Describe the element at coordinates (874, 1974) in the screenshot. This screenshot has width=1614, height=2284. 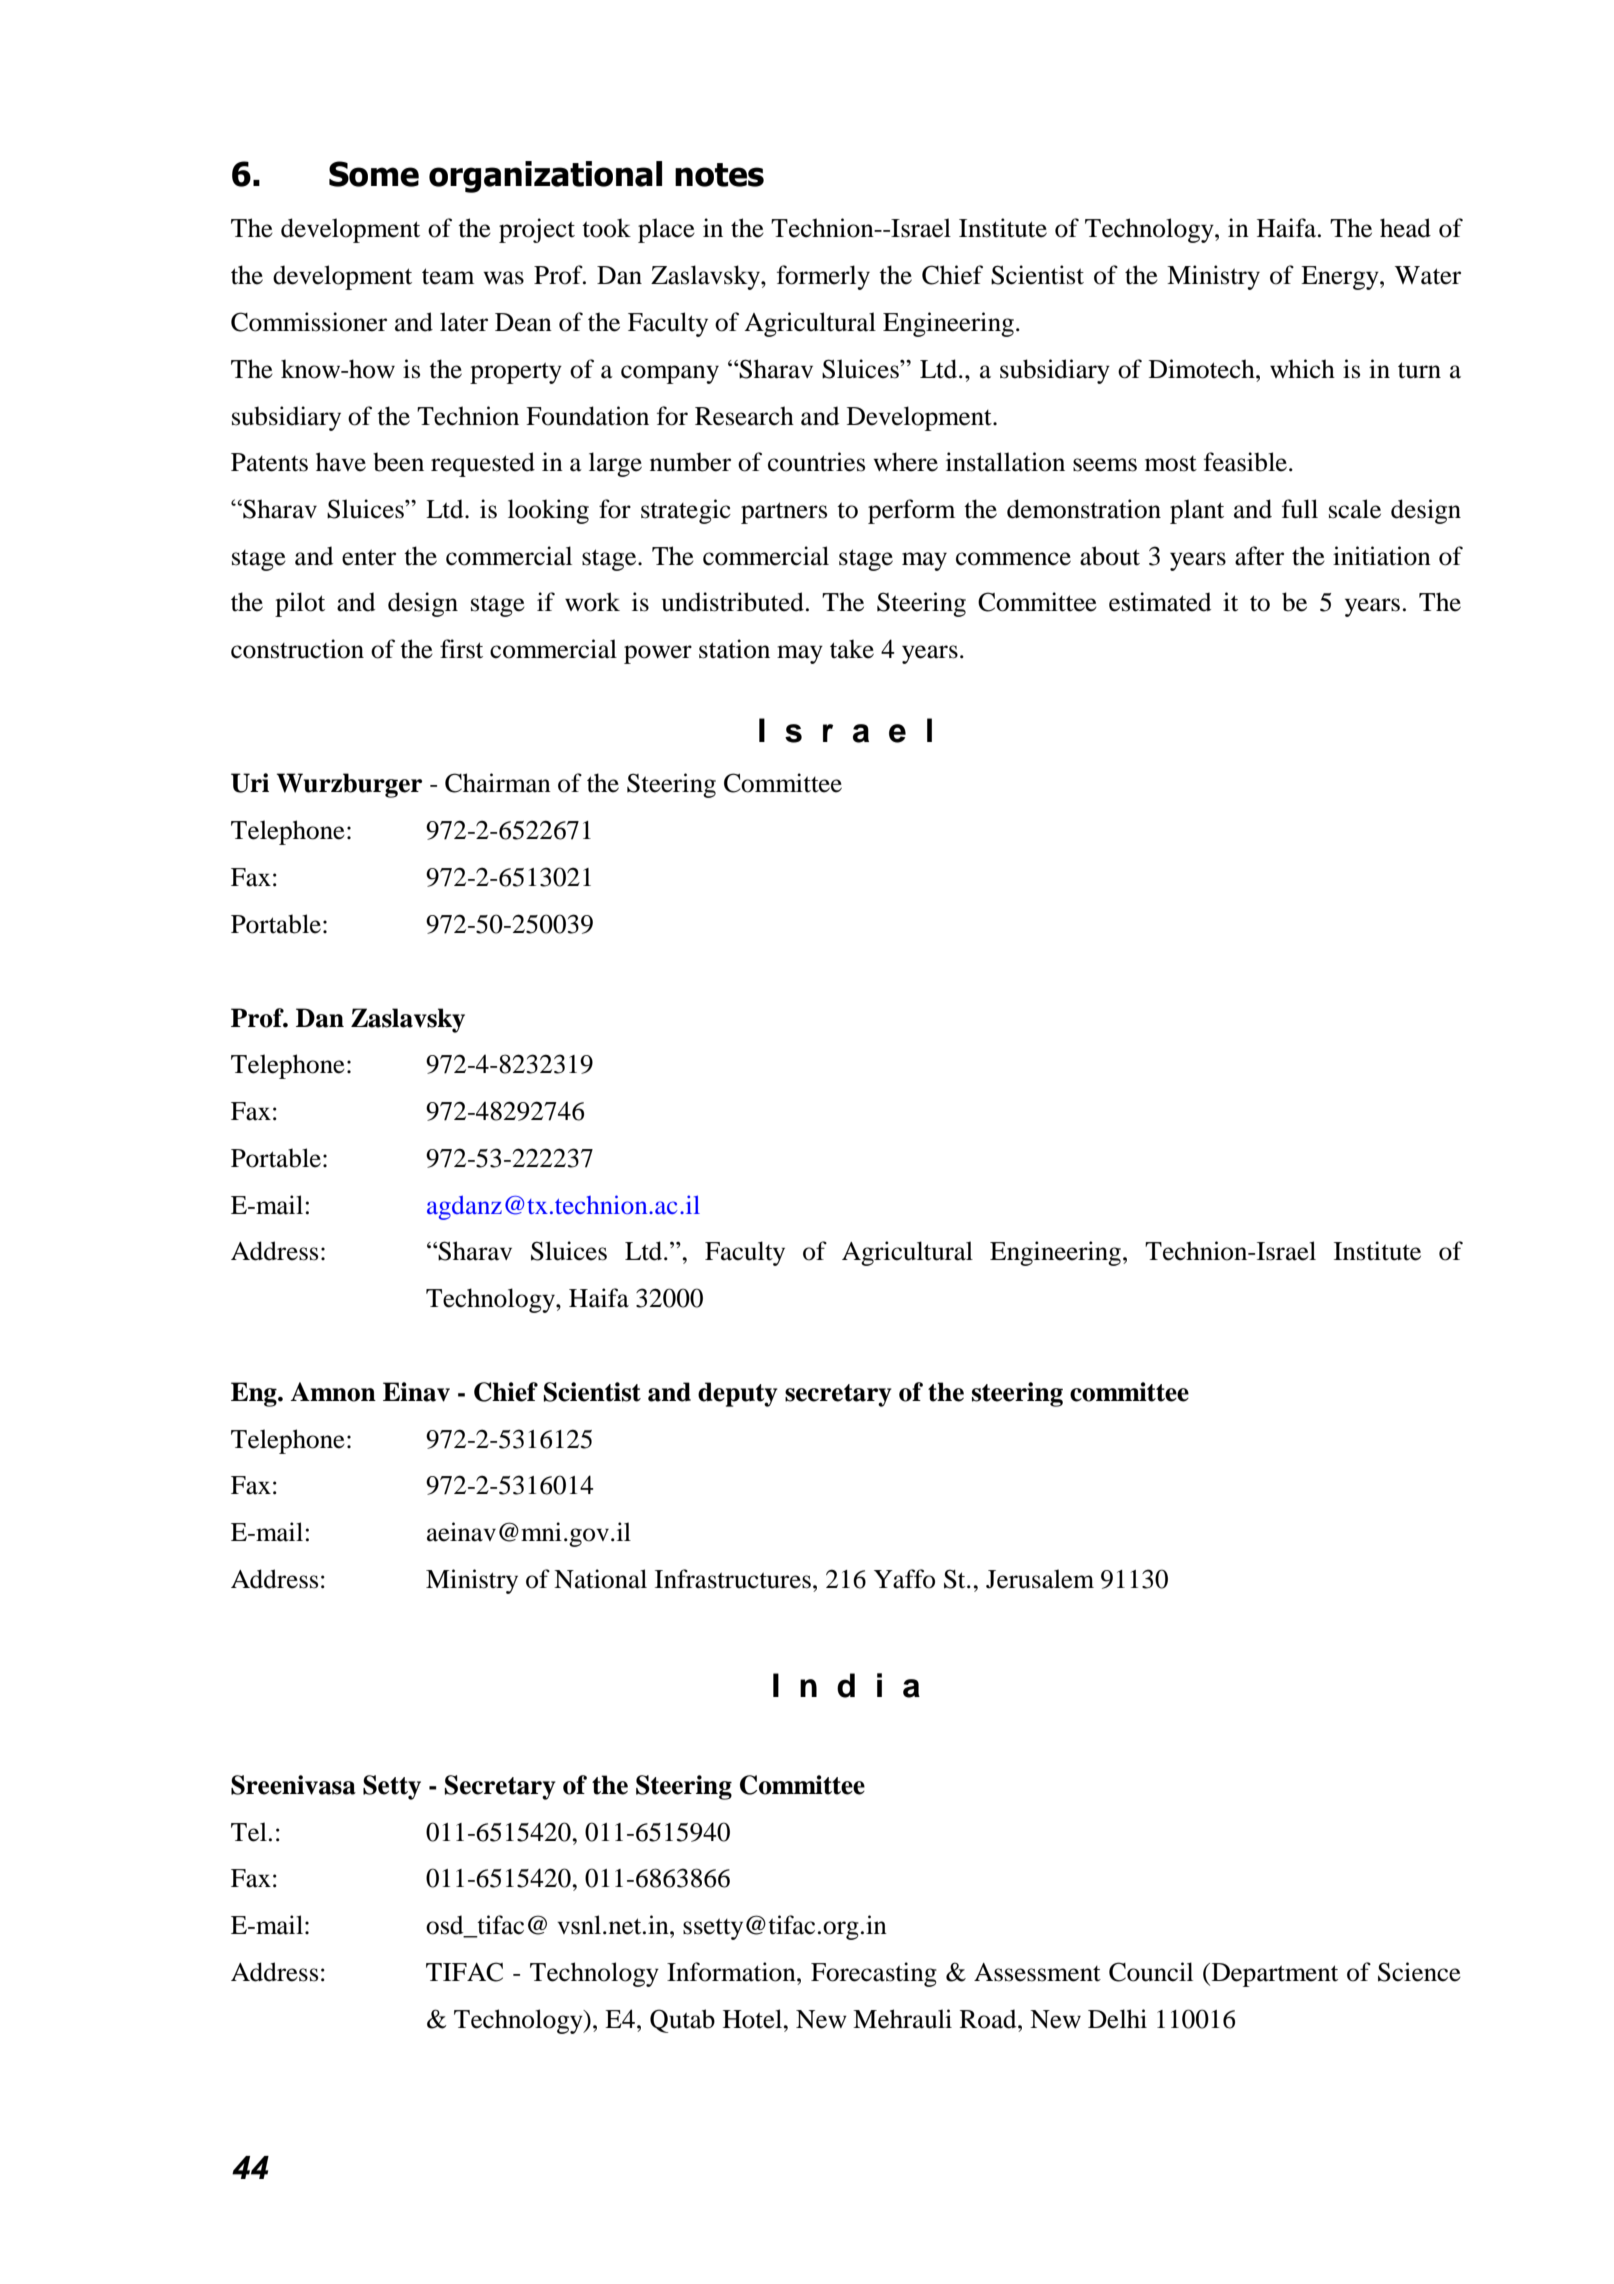
I see `Forecasting` at that location.
